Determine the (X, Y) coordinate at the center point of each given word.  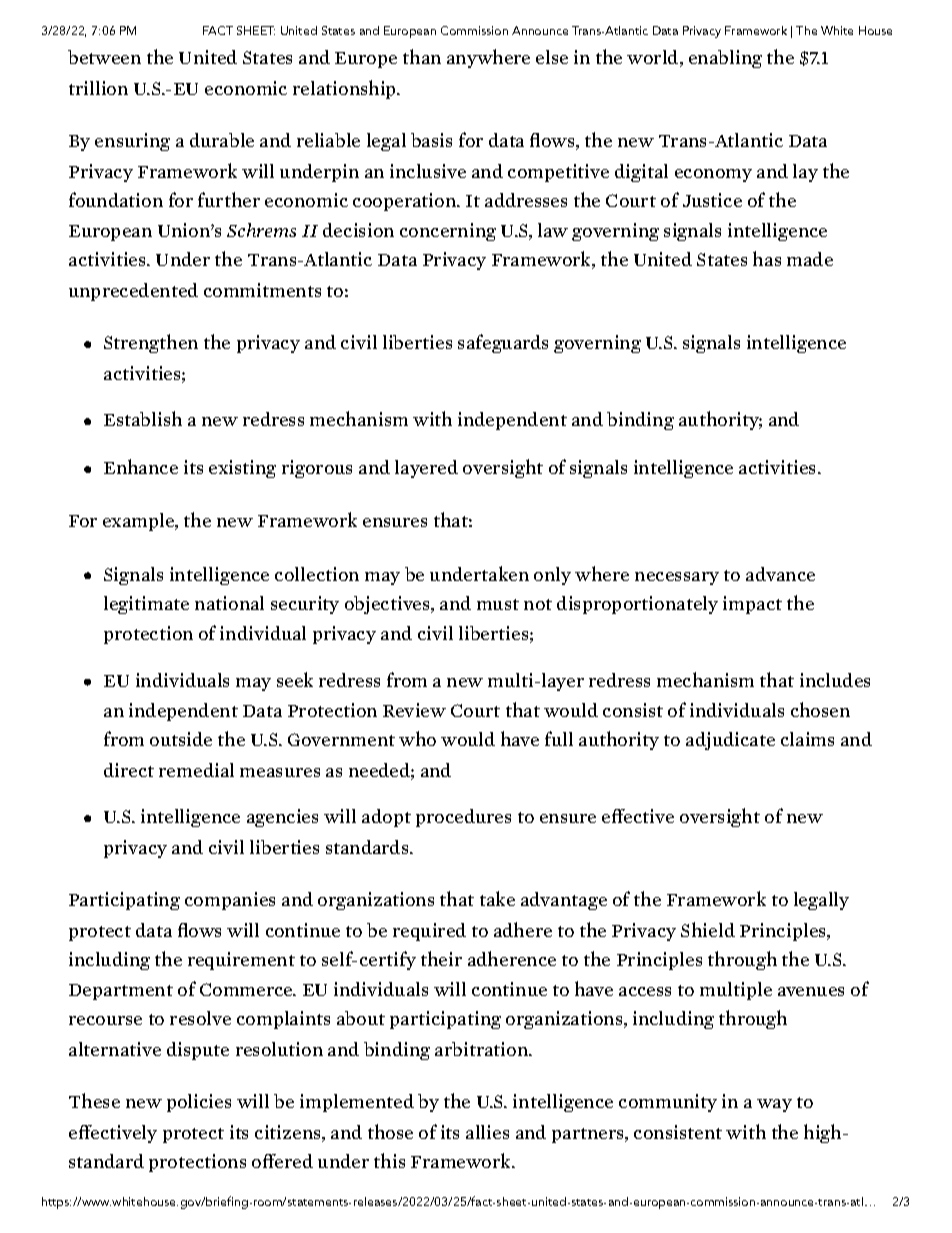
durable (222, 140)
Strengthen (151, 343)
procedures (463, 818)
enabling (725, 59)
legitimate (146, 605)
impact (752, 605)
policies (199, 1103)
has (767, 258)
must (498, 604)
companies (230, 901)
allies (487, 1132)
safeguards (503, 343)
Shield (708, 929)
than (422, 56)
